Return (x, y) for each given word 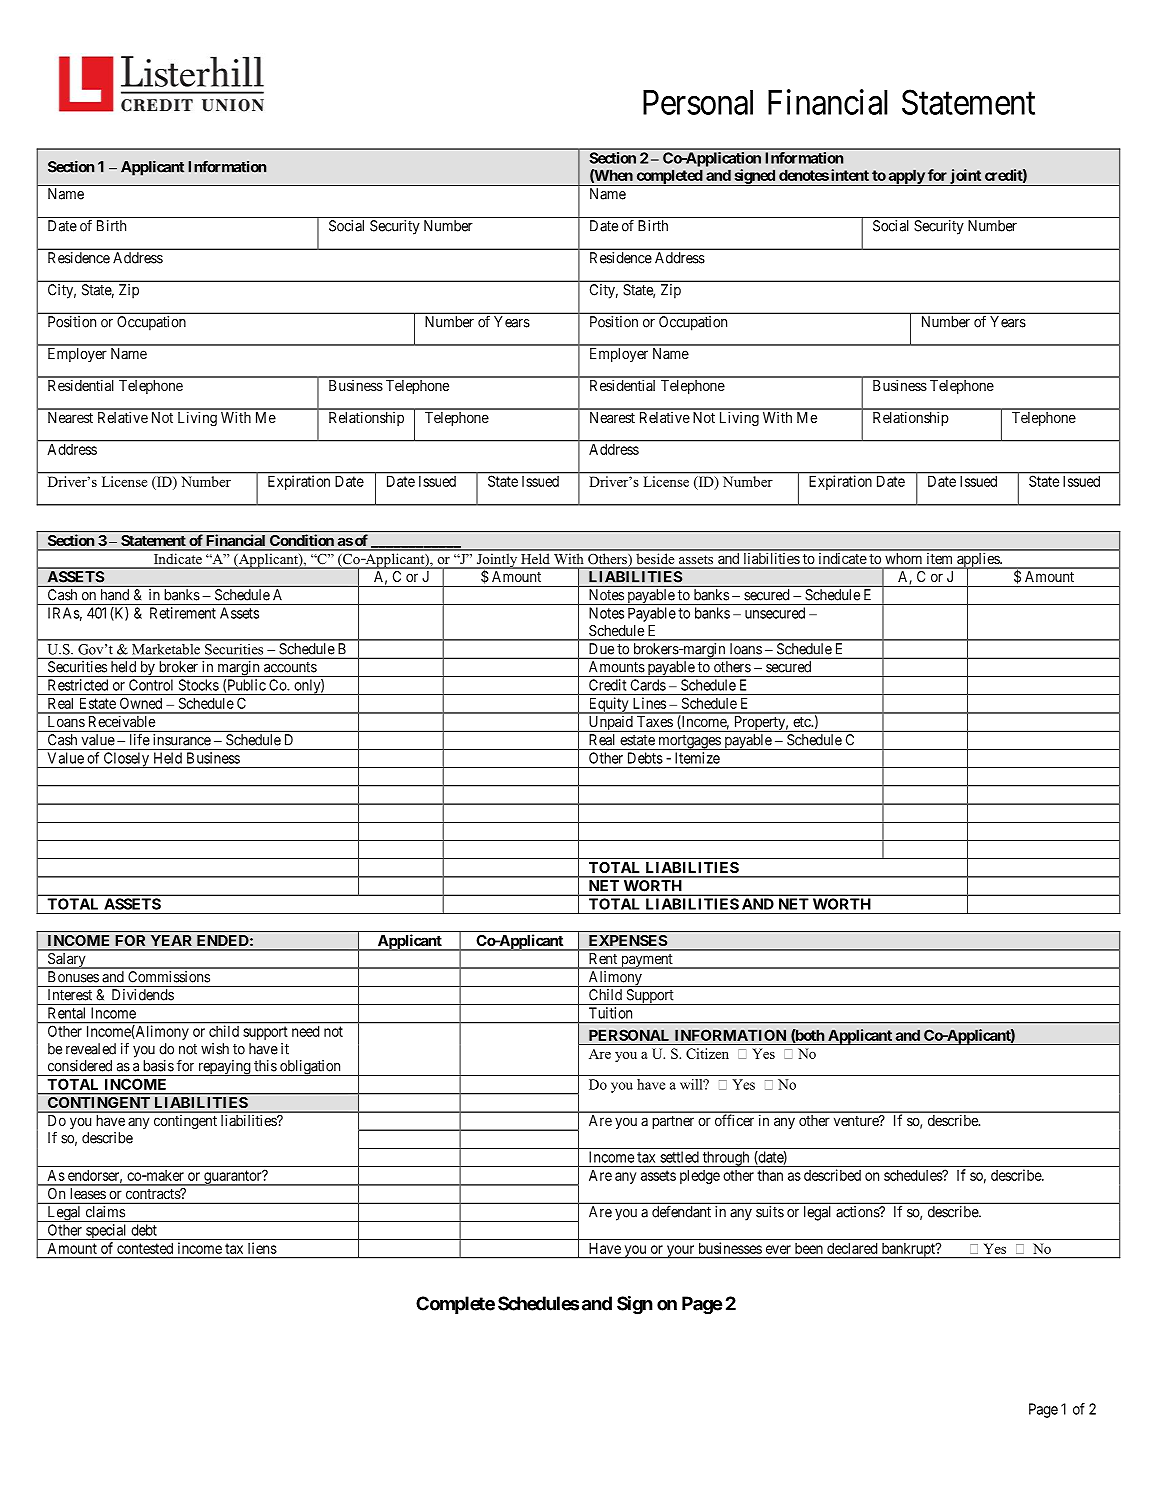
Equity (608, 705)
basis (158, 1066)
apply (906, 177)
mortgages (689, 742)
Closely (126, 760)
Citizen (707, 1053)
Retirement (183, 613)
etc (802, 722)
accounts (290, 667)
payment (647, 961)
